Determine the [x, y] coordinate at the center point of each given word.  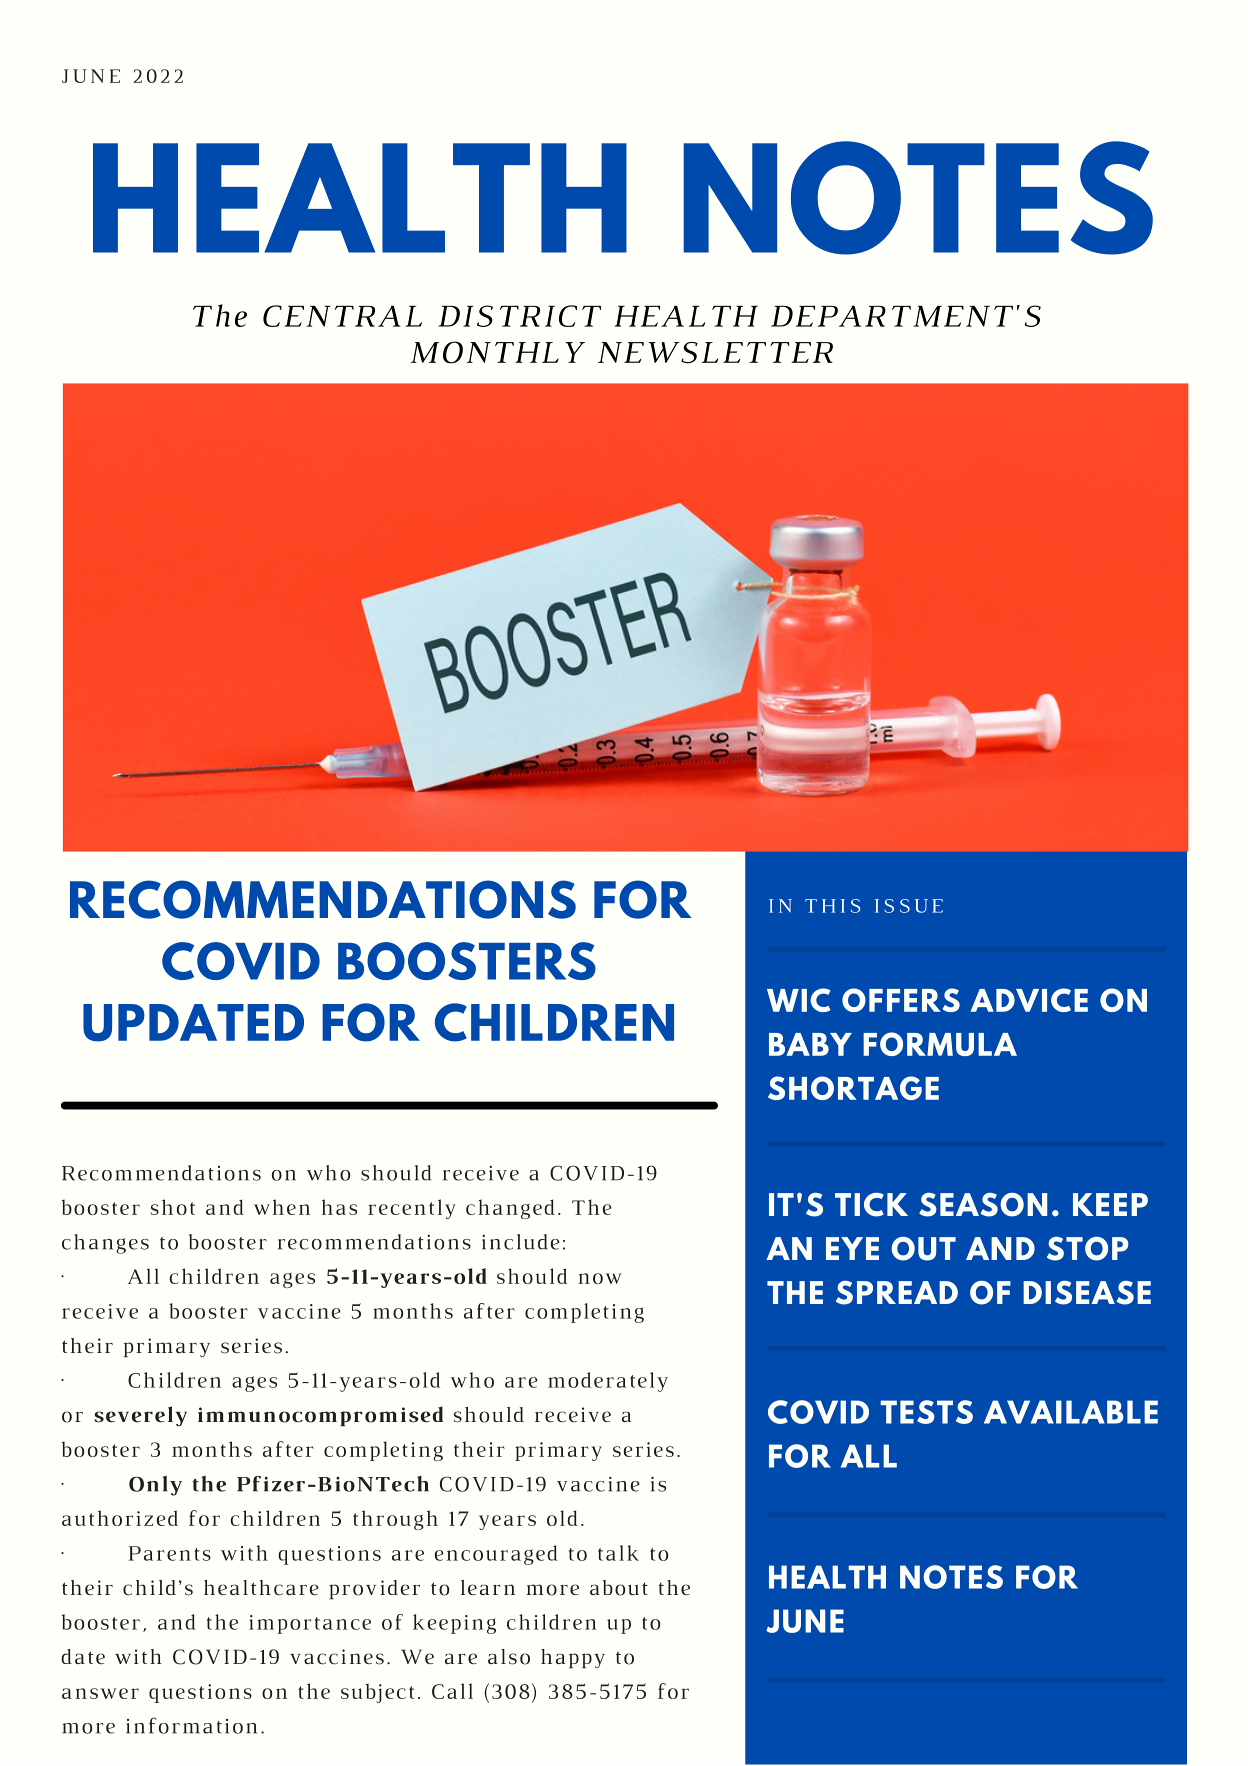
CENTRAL [342, 316]
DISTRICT [519, 316]
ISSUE [909, 906]
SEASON [983, 1205]
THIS [832, 906]
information [191, 1725]
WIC [799, 1000]
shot [173, 1207]
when [282, 1207]
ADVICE [1029, 1000]
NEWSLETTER [715, 353]
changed [510, 1209]
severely [140, 1416]
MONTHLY [498, 352]
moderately [608, 1382]
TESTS [927, 1412]
